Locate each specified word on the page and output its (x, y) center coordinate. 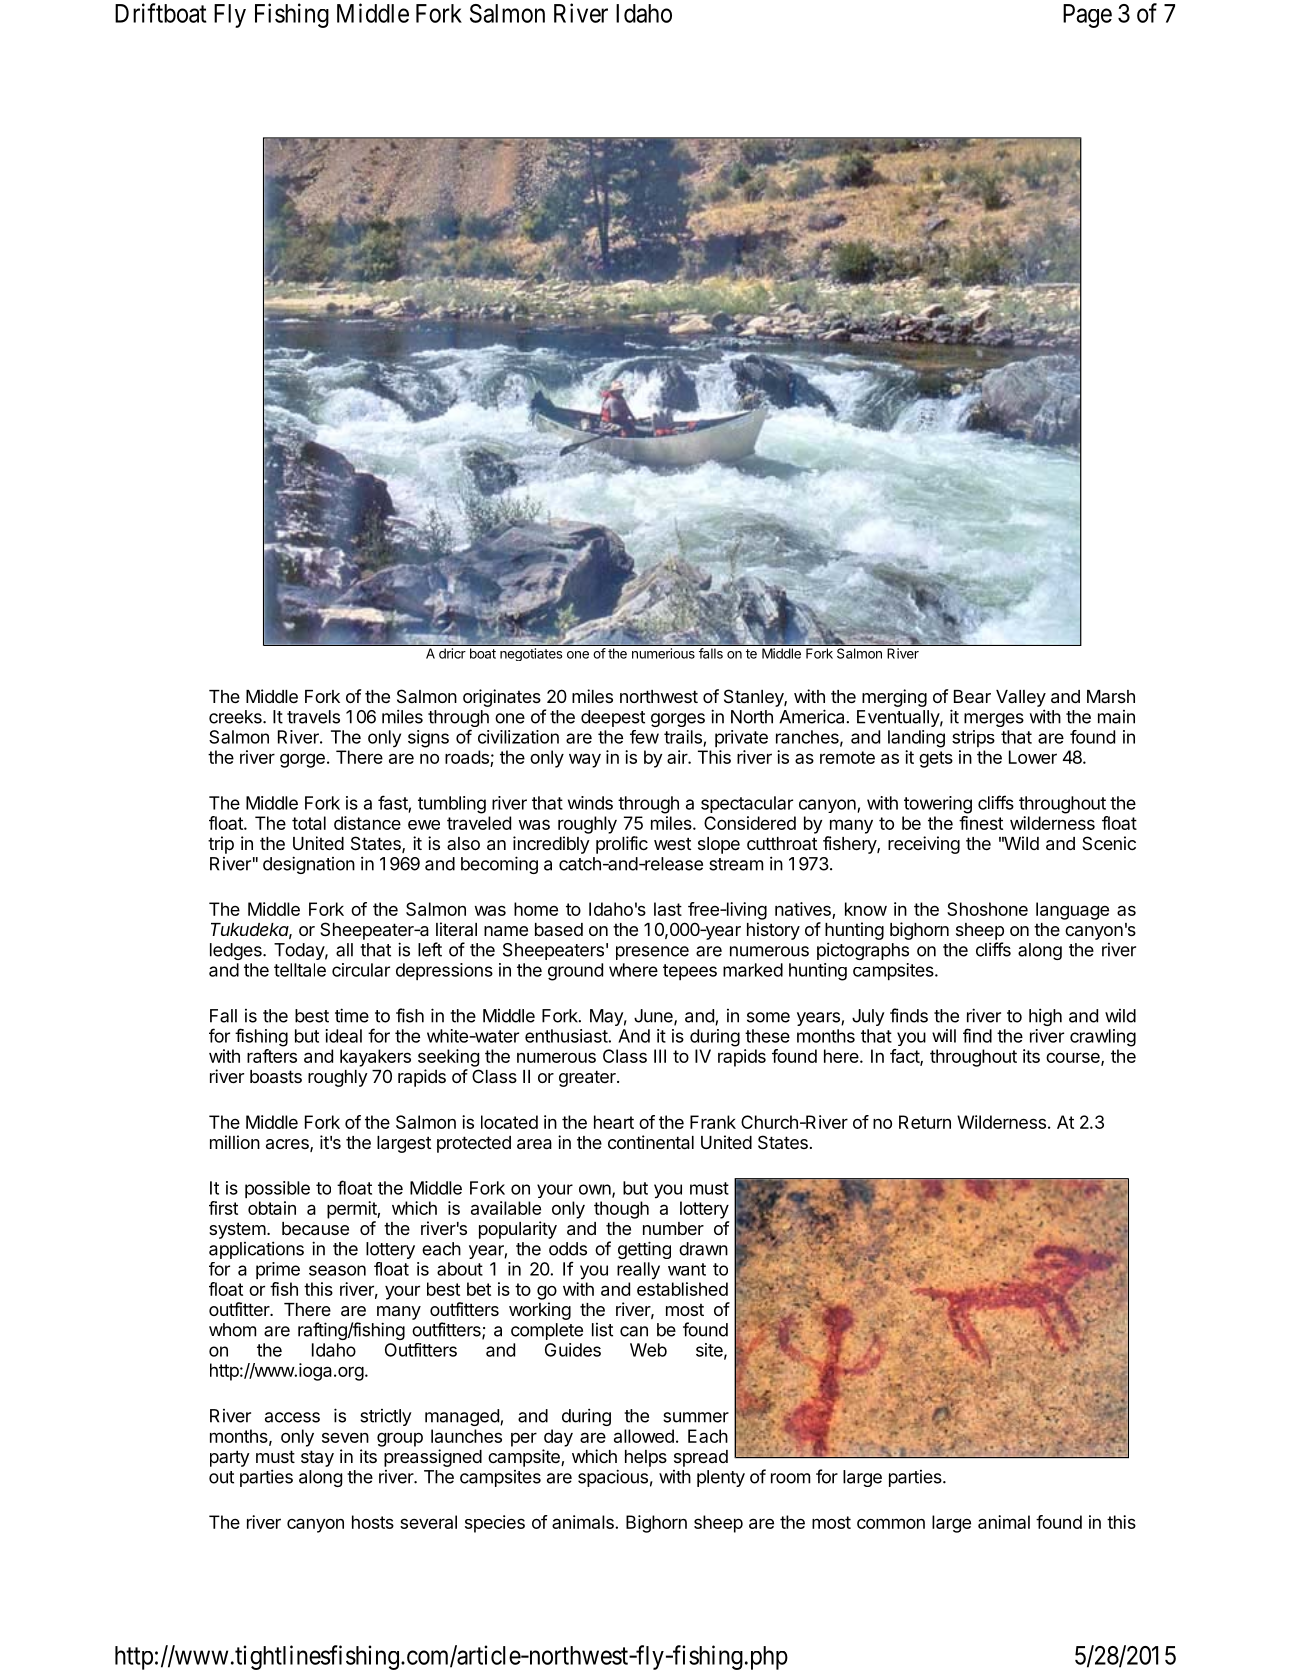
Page (1087, 16)
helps (646, 1458)
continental (651, 1142)
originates (502, 698)
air (678, 757)
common (891, 1523)
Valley (1021, 698)
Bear (972, 697)
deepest (613, 718)
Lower (1033, 757)
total (309, 823)
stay (317, 1458)
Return (925, 1122)
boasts (276, 1076)
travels (313, 717)
